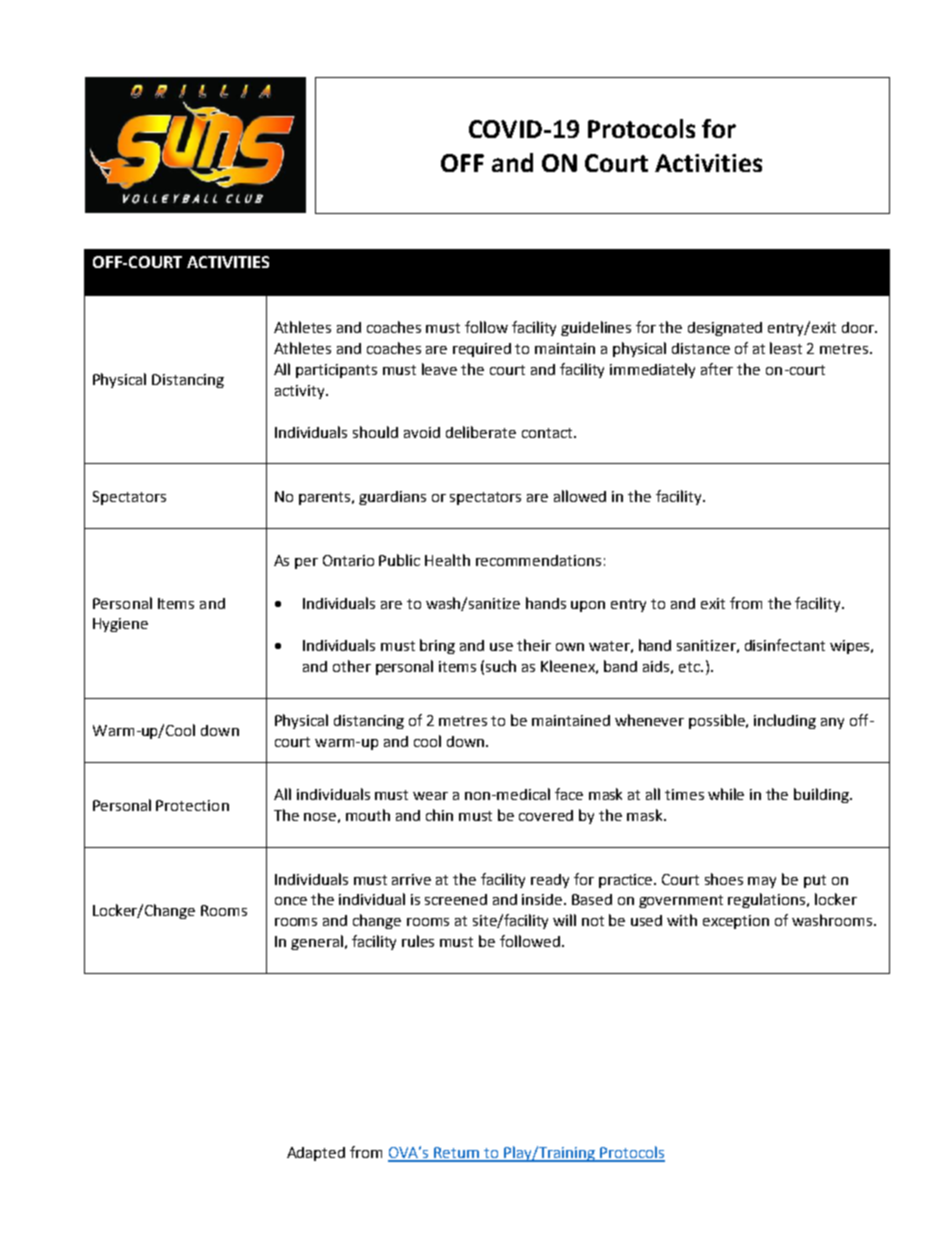 This screenshot has height=1233, width=952. I want to click on including, so click(785, 721).
